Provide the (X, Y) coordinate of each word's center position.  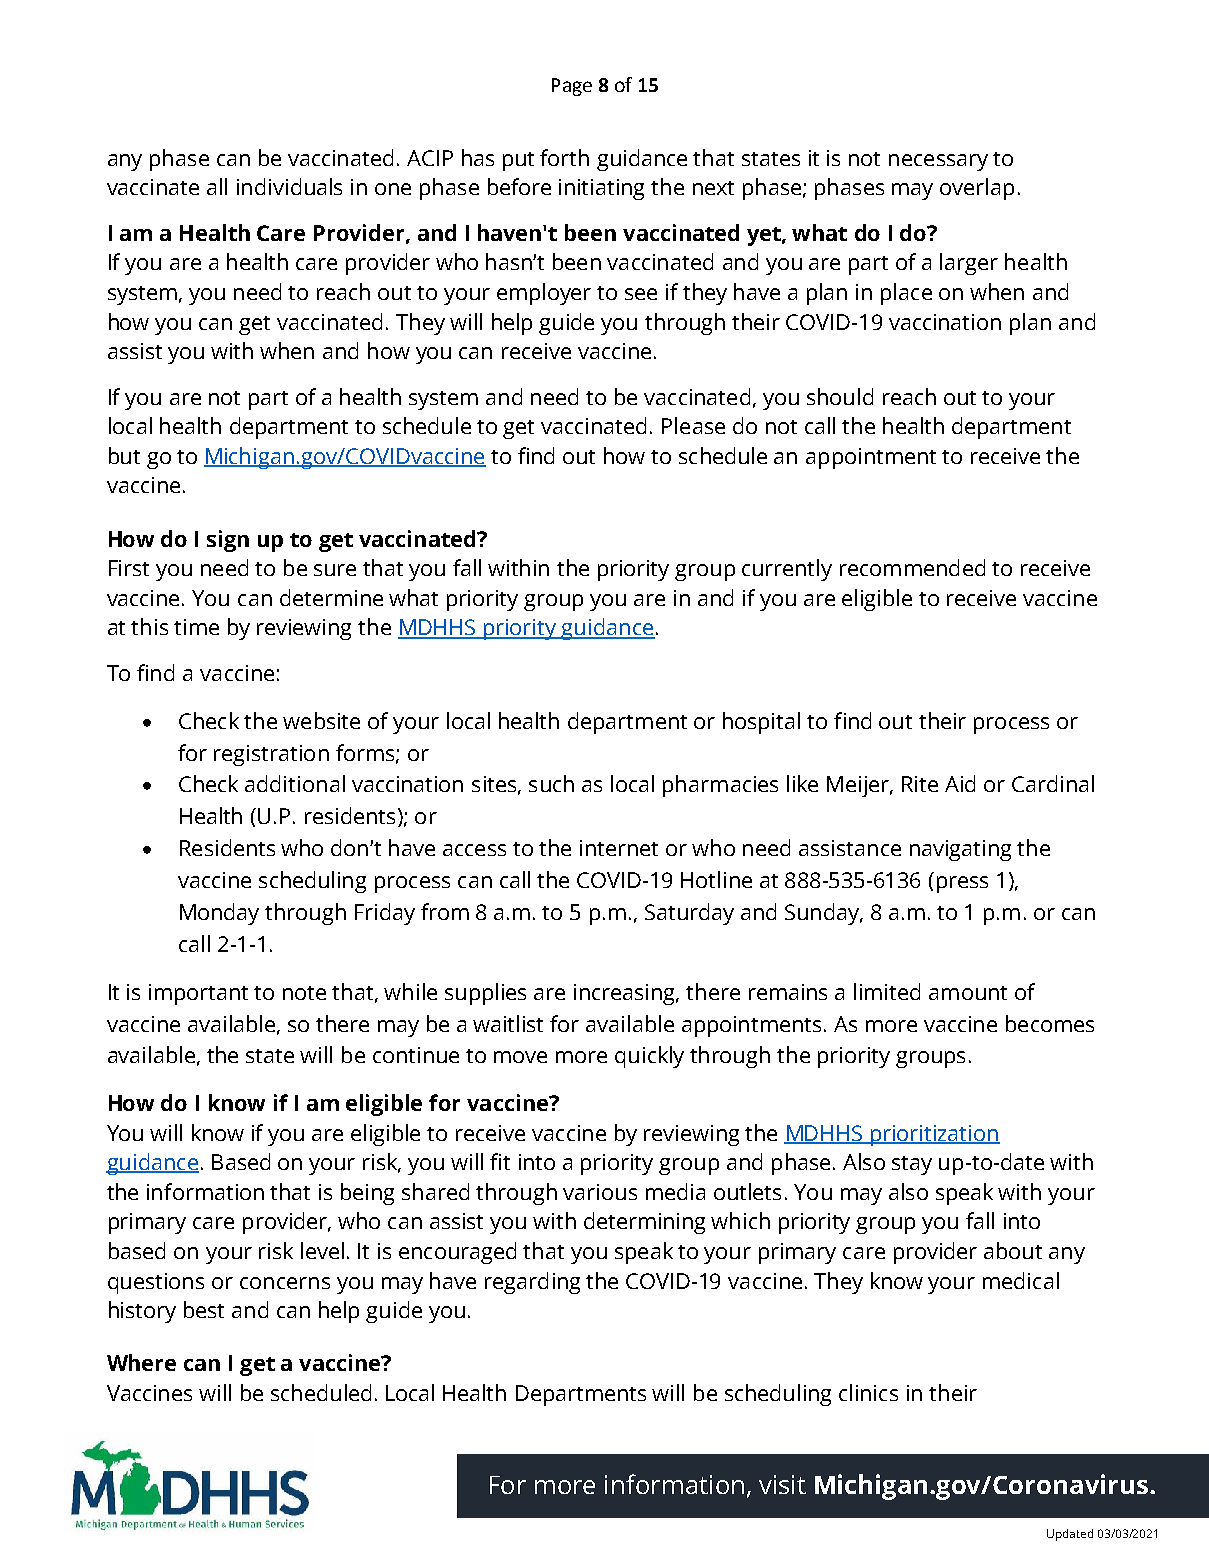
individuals (289, 186)
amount (968, 993)
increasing (626, 994)
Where (141, 1362)
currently (787, 570)
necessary (938, 162)
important (198, 994)
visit (782, 1484)
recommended (912, 567)
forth (564, 157)
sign (228, 541)
